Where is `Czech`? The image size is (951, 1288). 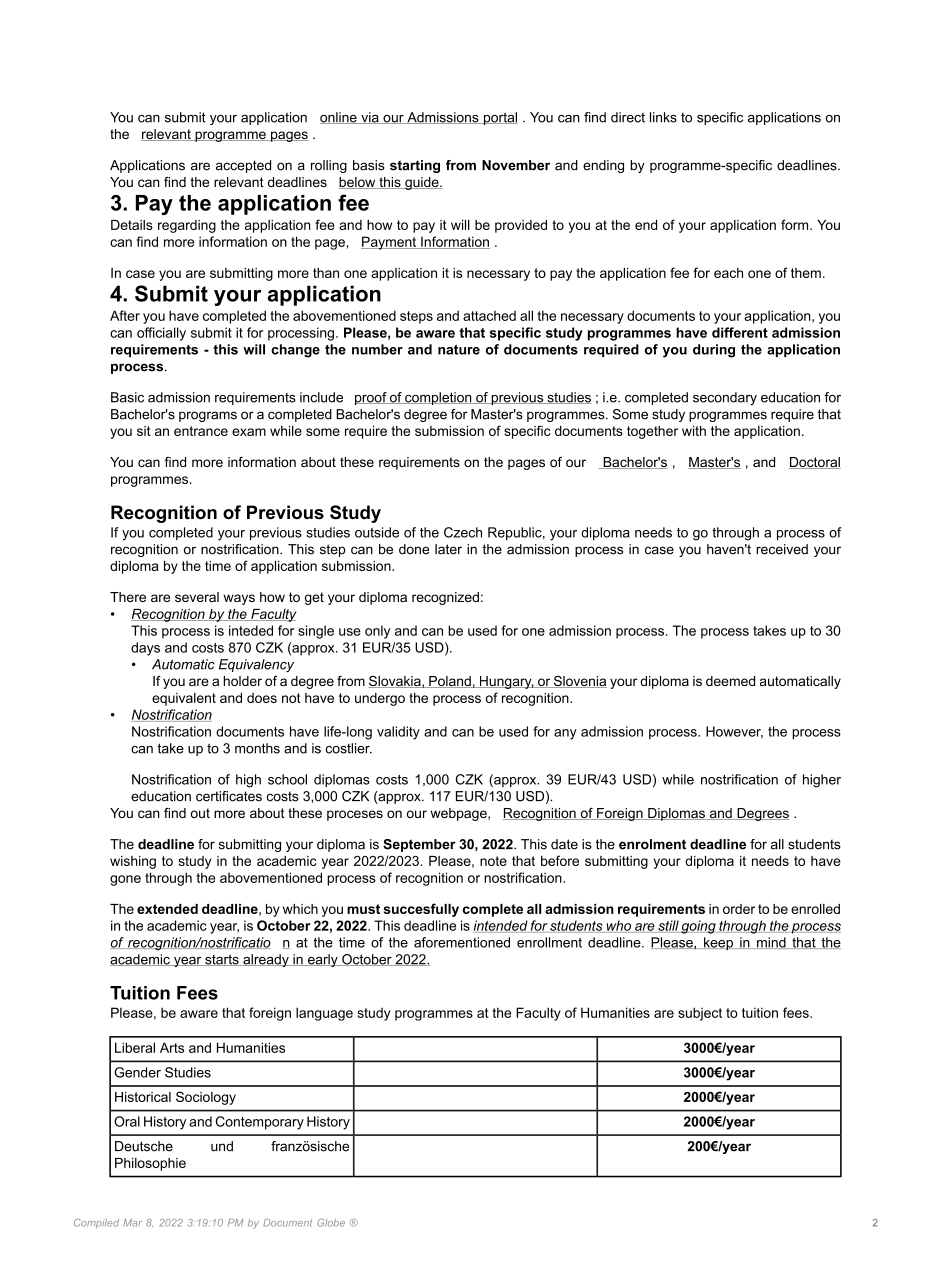 Czech is located at coordinates (463, 532).
